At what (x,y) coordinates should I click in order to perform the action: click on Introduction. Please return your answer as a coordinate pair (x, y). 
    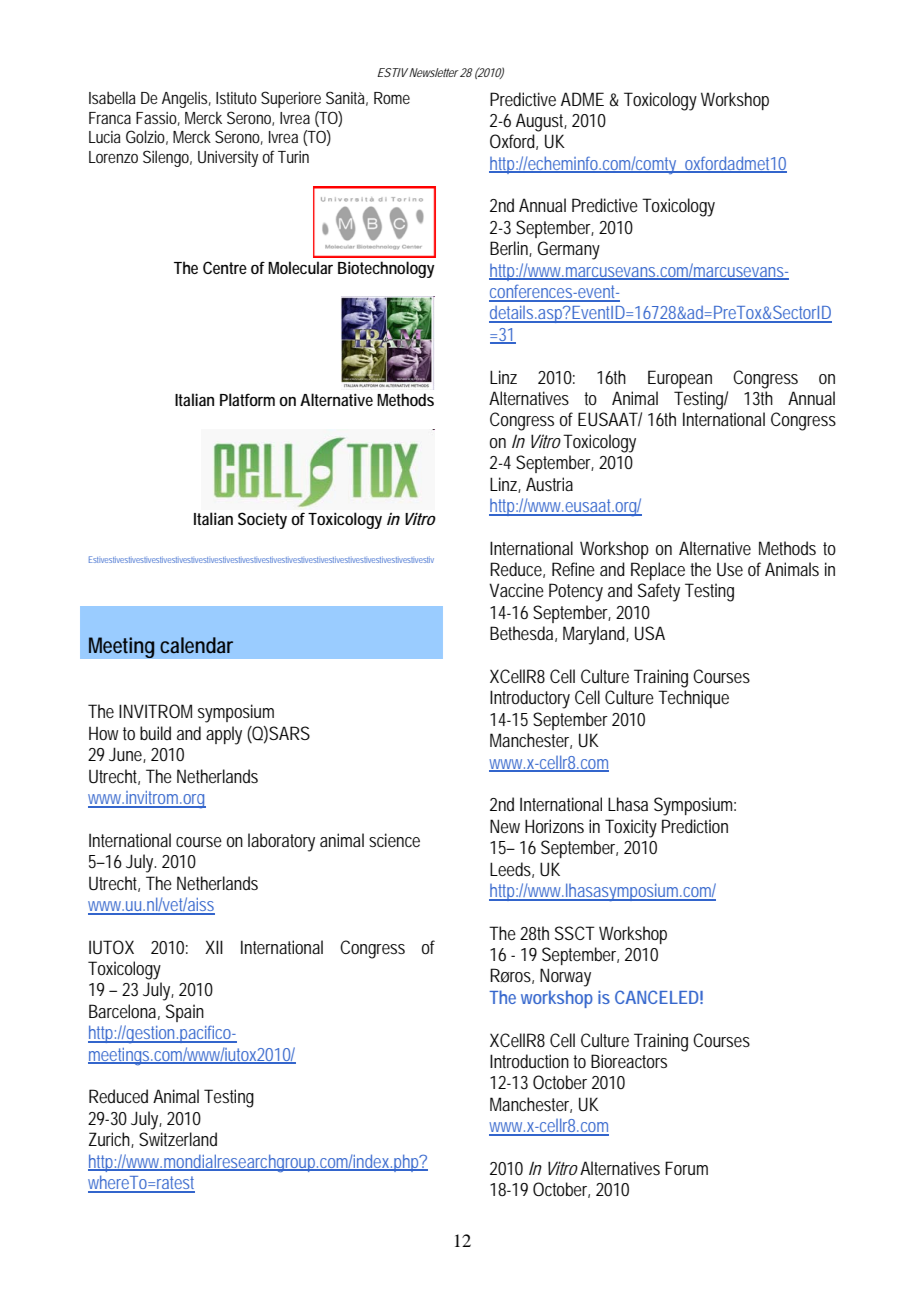
    Looking at the image, I should click on (529, 1061).
